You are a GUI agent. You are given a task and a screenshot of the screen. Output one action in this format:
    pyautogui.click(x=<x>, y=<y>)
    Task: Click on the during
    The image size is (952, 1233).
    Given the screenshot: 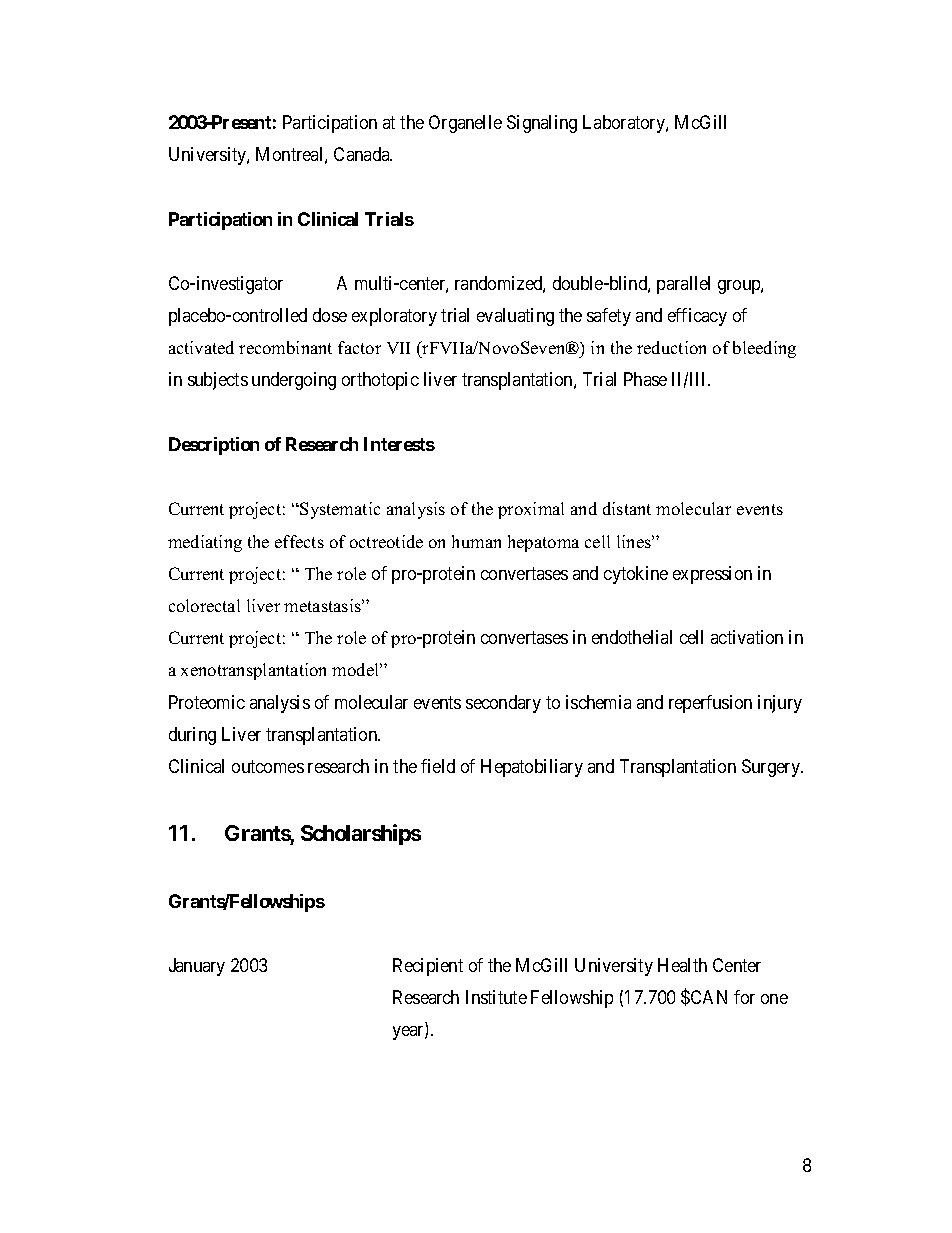 What is the action you would take?
    pyautogui.click(x=192, y=736)
